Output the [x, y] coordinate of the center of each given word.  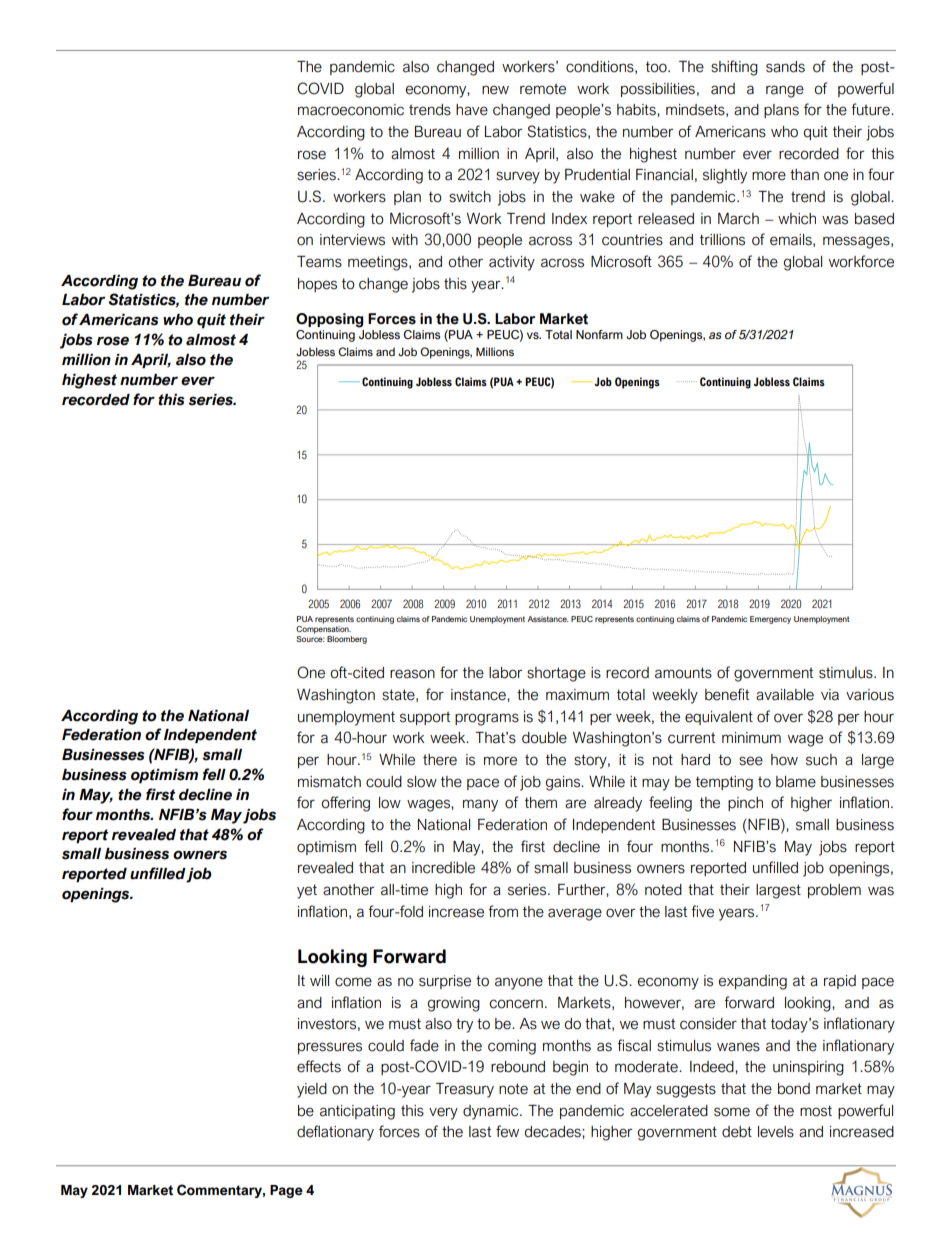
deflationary [335, 1133]
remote [543, 89]
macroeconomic [351, 110]
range [785, 91]
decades [553, 1132]
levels [776, 1132]
